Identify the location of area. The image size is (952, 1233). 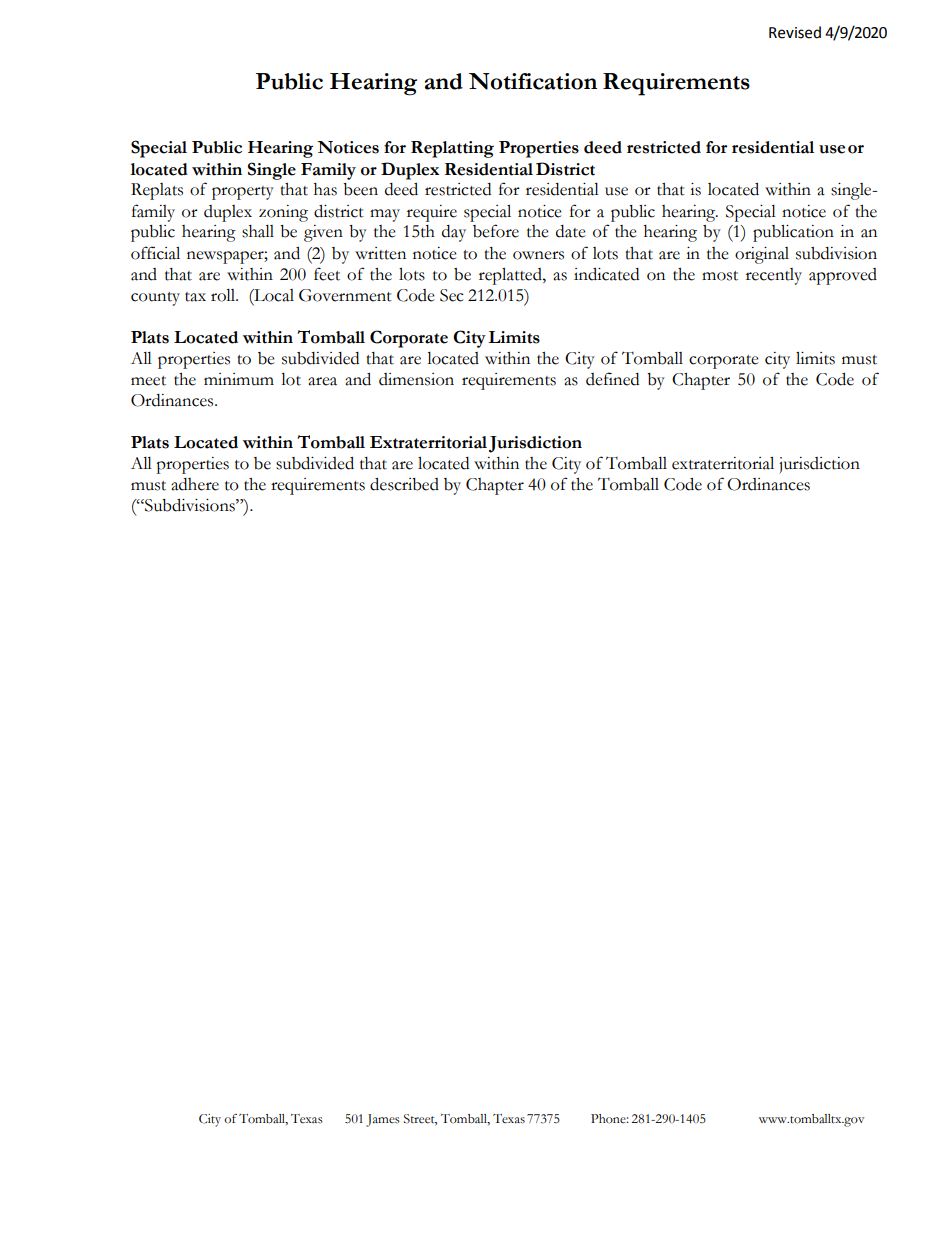
(322, 381).
